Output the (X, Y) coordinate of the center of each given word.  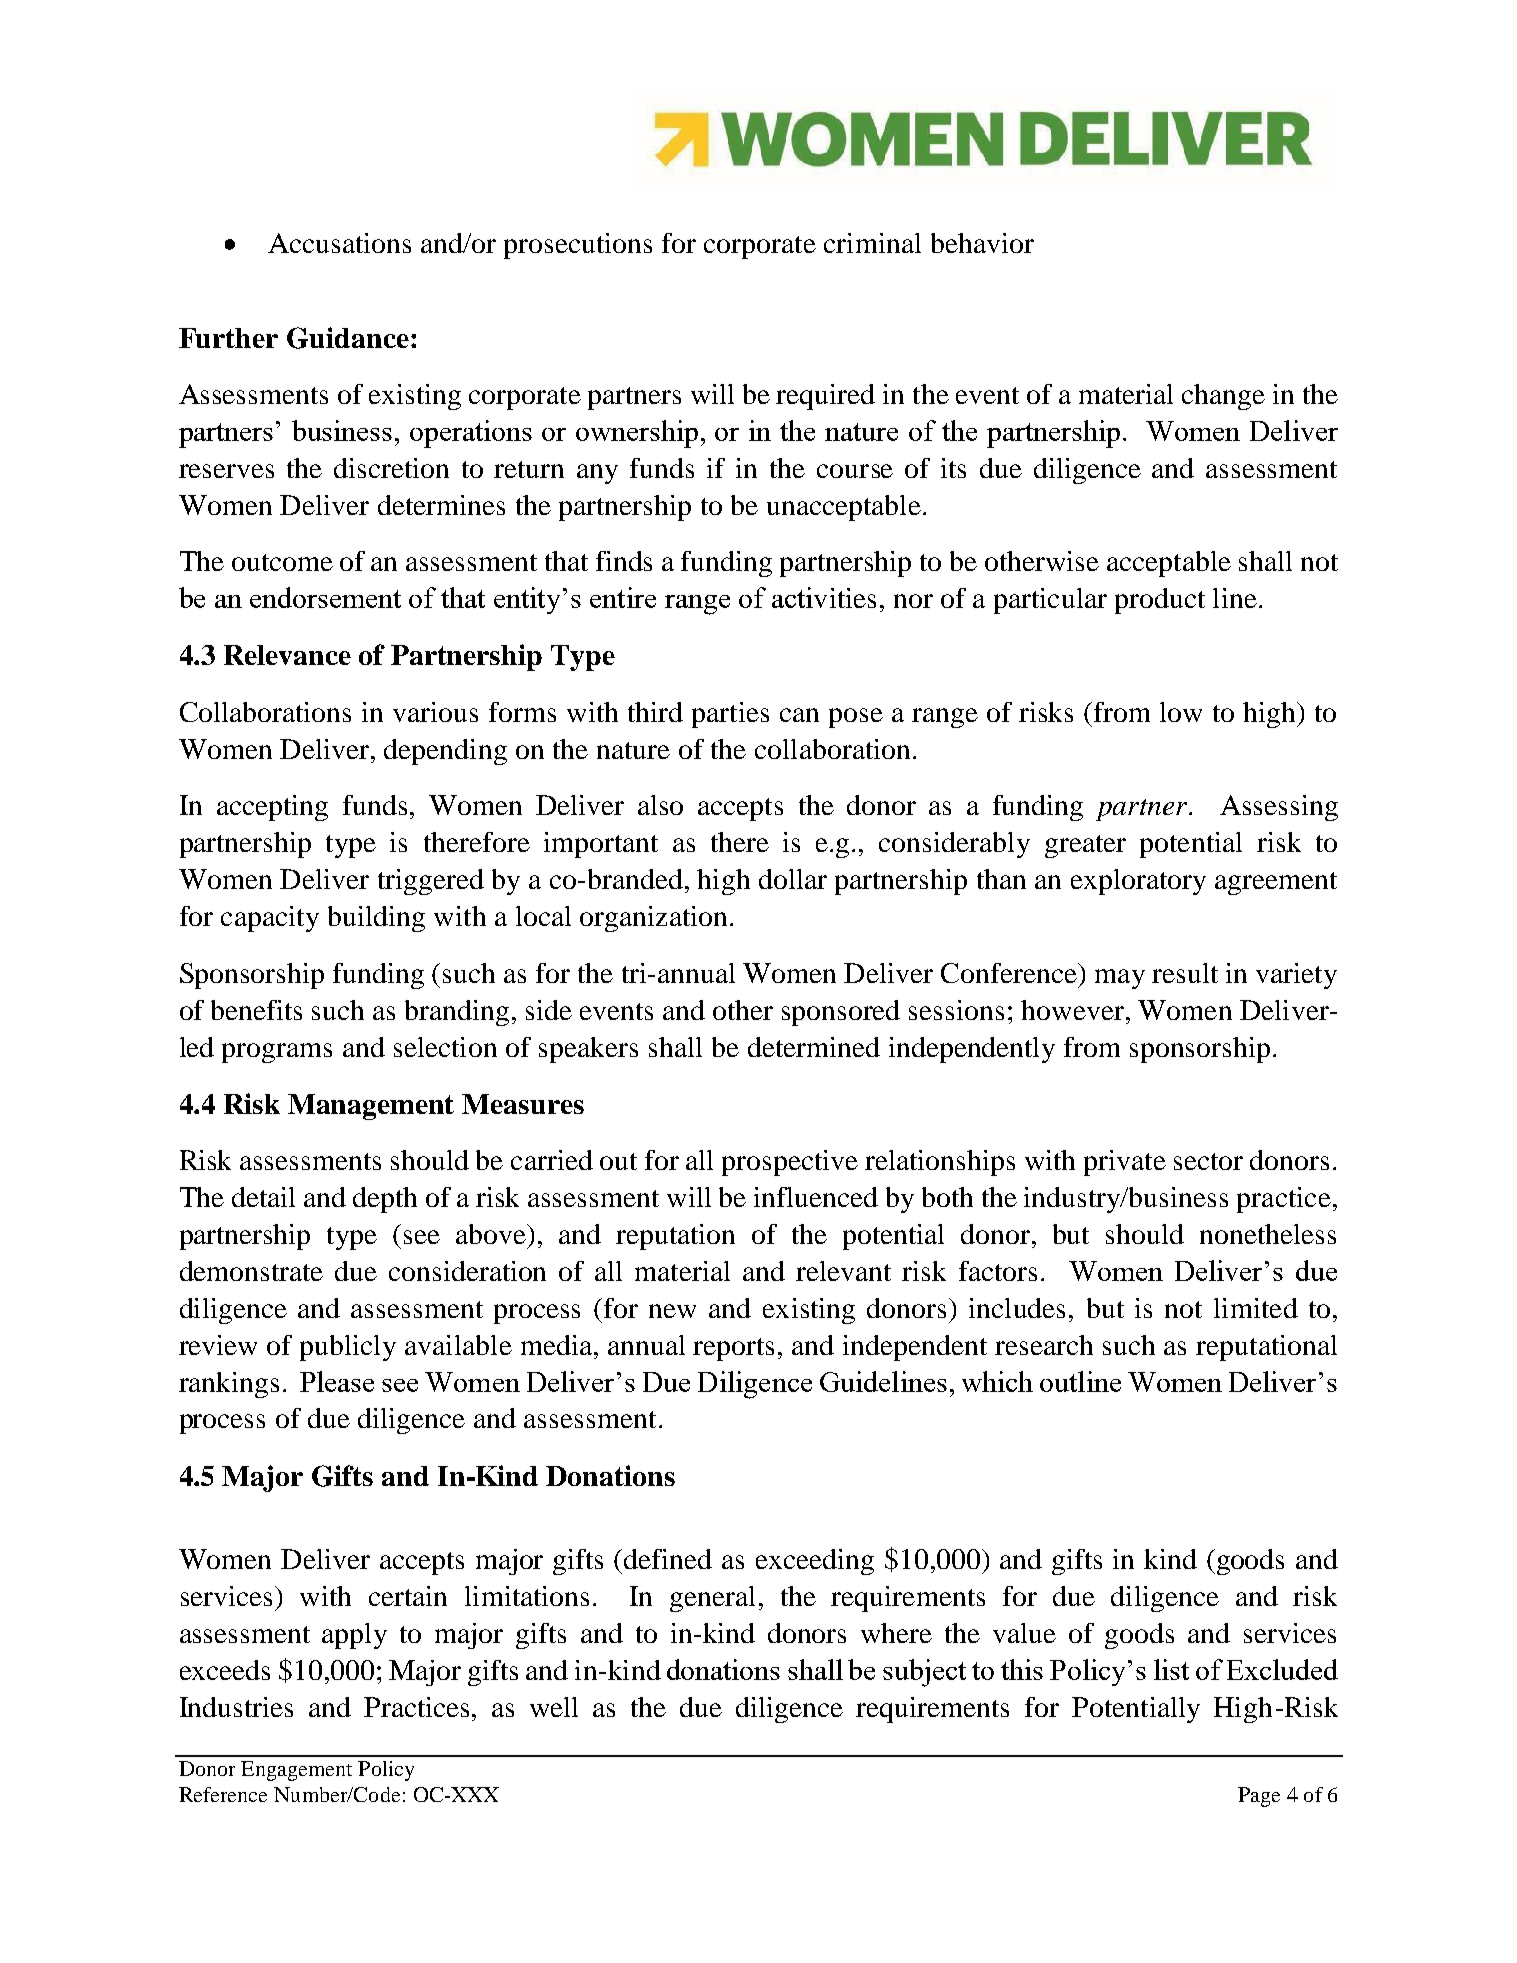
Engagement (296, 1771)
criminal (872, 243)
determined (814, 1047)
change (1223, 397)
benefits (256, 1010)
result (1185, 973)
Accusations (339, 243)
